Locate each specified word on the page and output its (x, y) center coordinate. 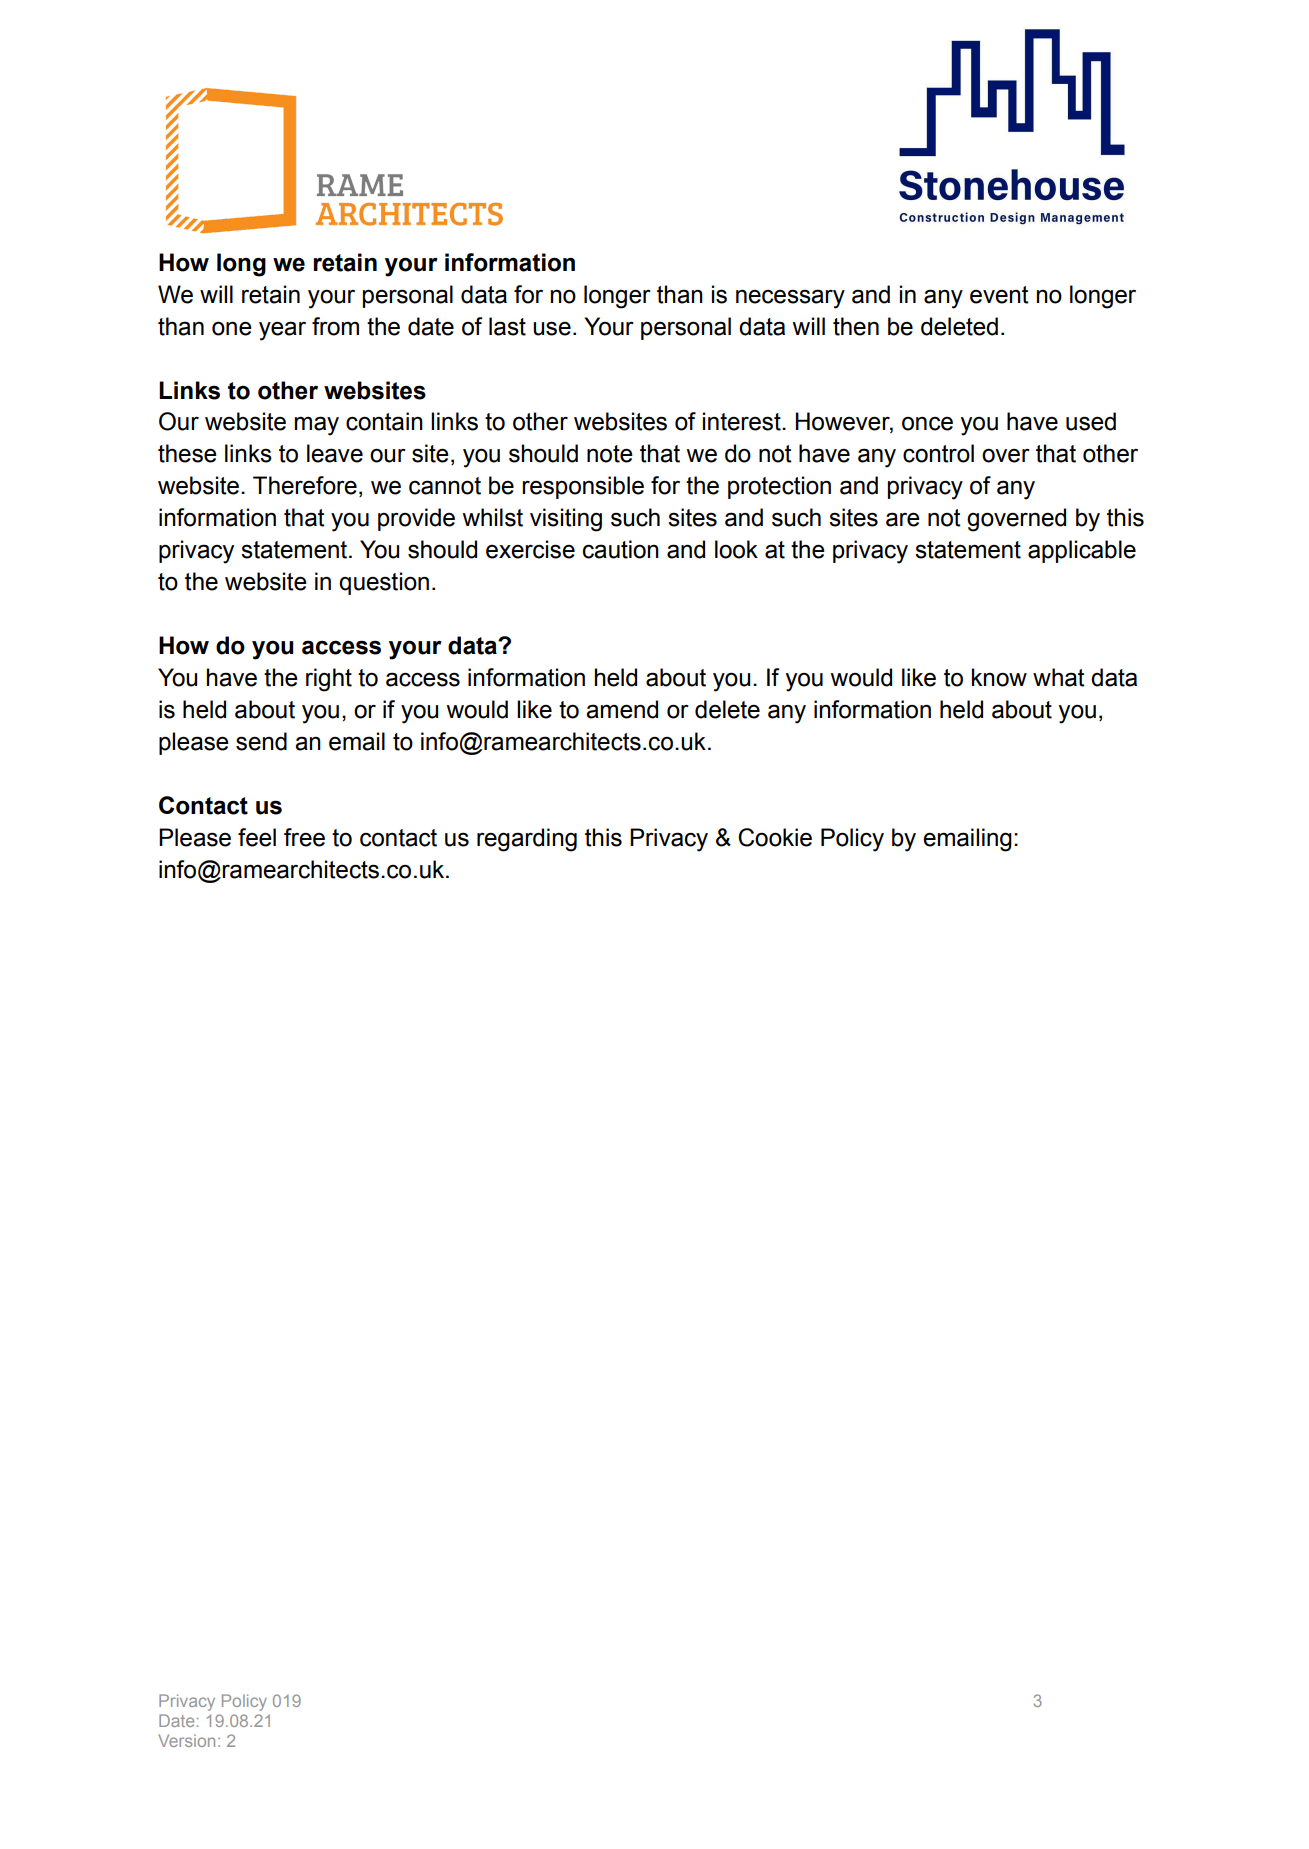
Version (186, 1740)
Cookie (775, 837)
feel (257, 837)
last (507, 326)
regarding (527, 840)
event (999, 295)
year (282, 331)
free (304, 837)
